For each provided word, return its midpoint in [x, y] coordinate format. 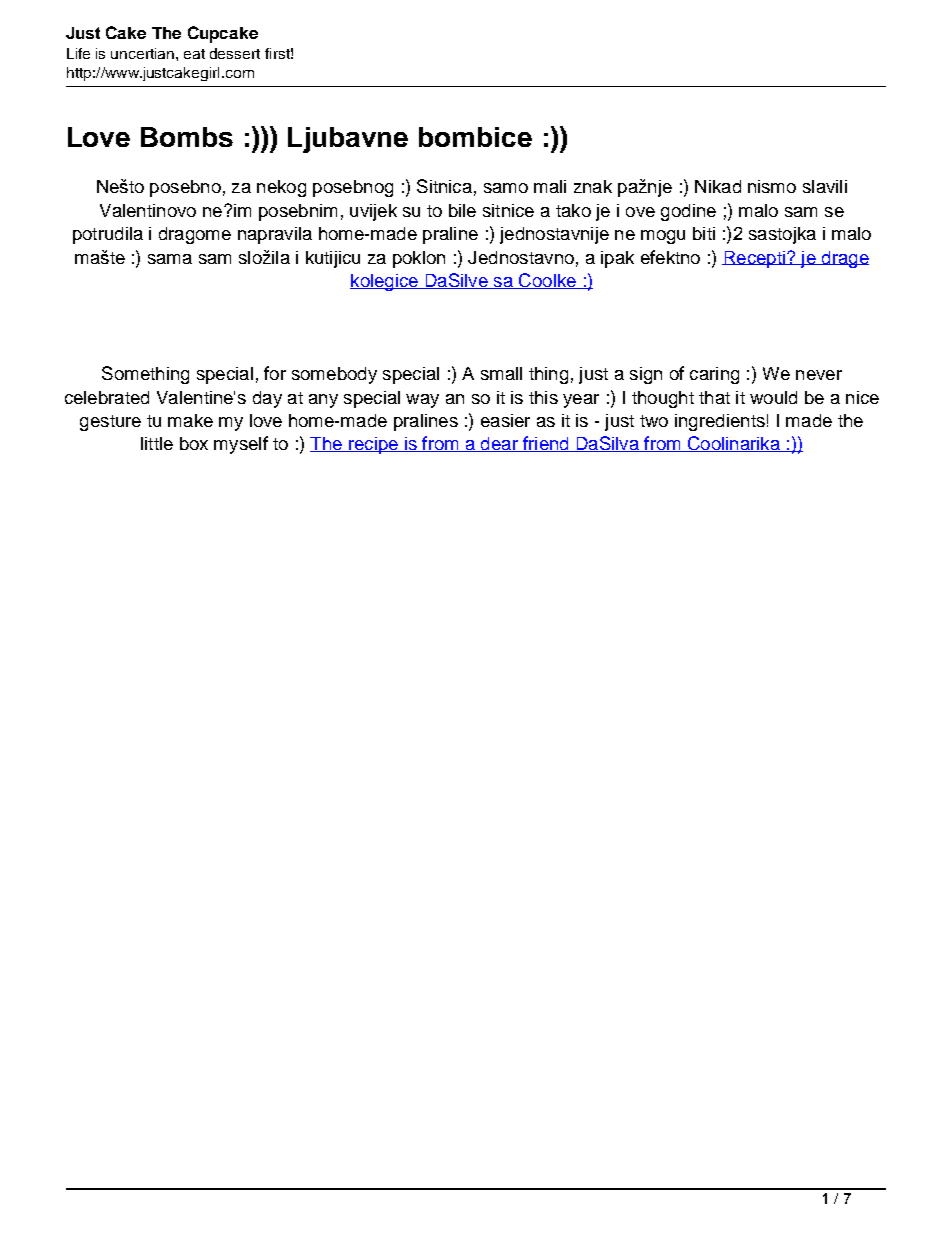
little [157, 443]
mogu [663, 237]
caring [714, 375]
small [501, 373]
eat [194, 54]
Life [78, 53]
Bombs [187, 137]
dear [499, 444]
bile [462, 210]
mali [550, 186]
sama [170, 259]
